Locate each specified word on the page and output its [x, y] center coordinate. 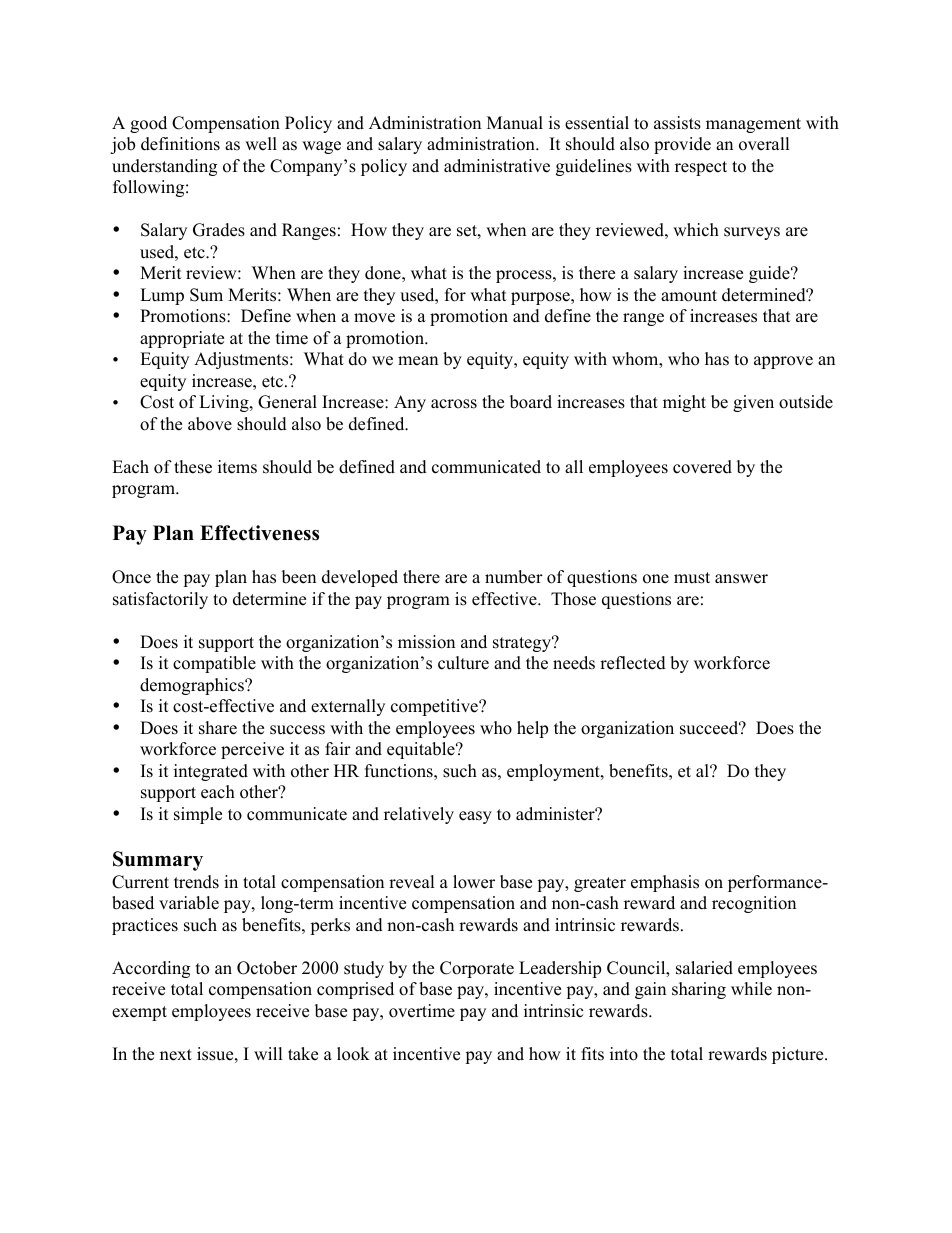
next [176, 1055]
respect [701, 168]
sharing [699, 990]
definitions [180, 144]
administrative [497, 166]
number [514, 577]
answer [741, 579]
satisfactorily [160, 600]
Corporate [477, 969]
